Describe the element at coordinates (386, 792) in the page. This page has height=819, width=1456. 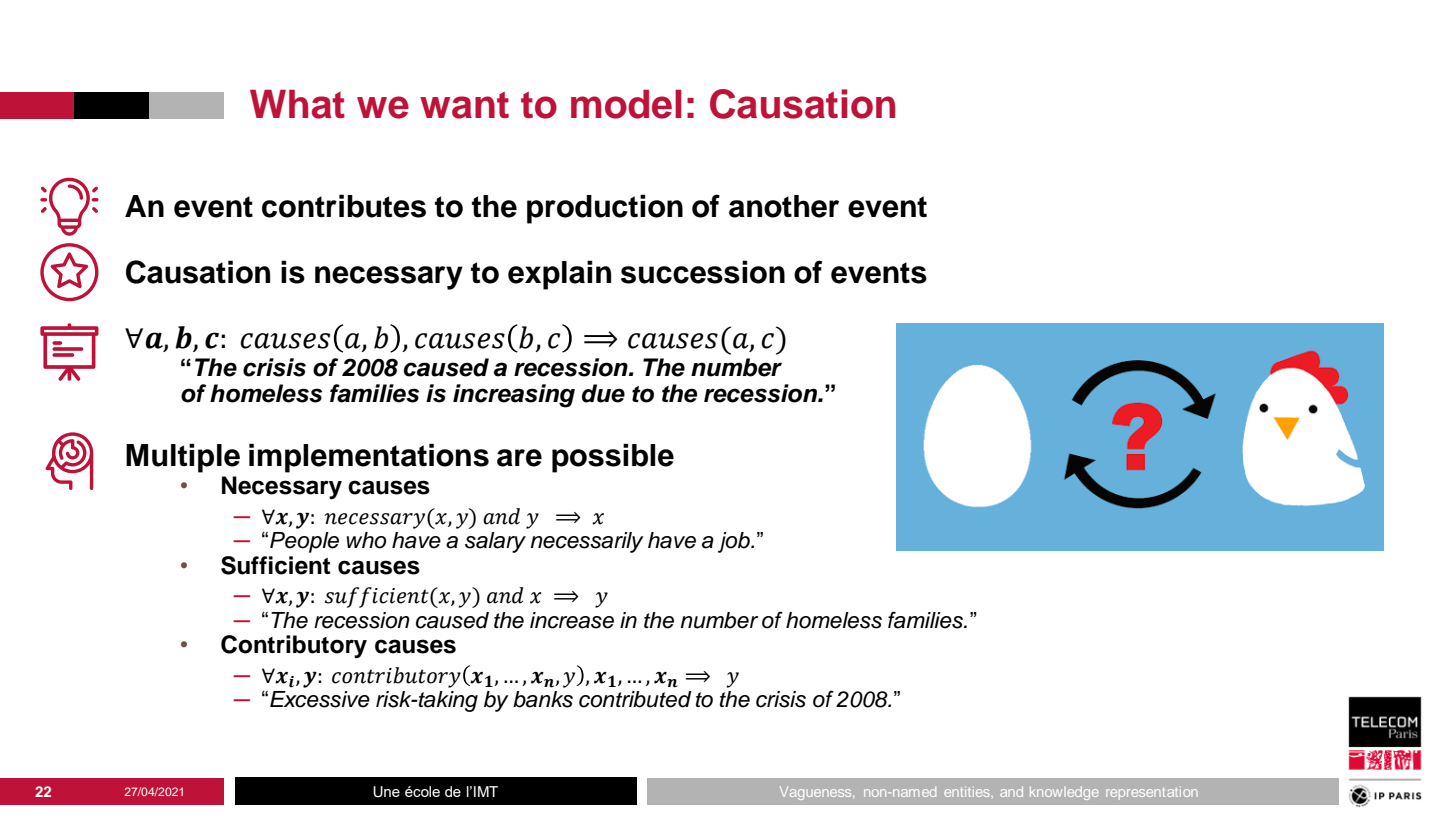
I see `Une` at that location.
